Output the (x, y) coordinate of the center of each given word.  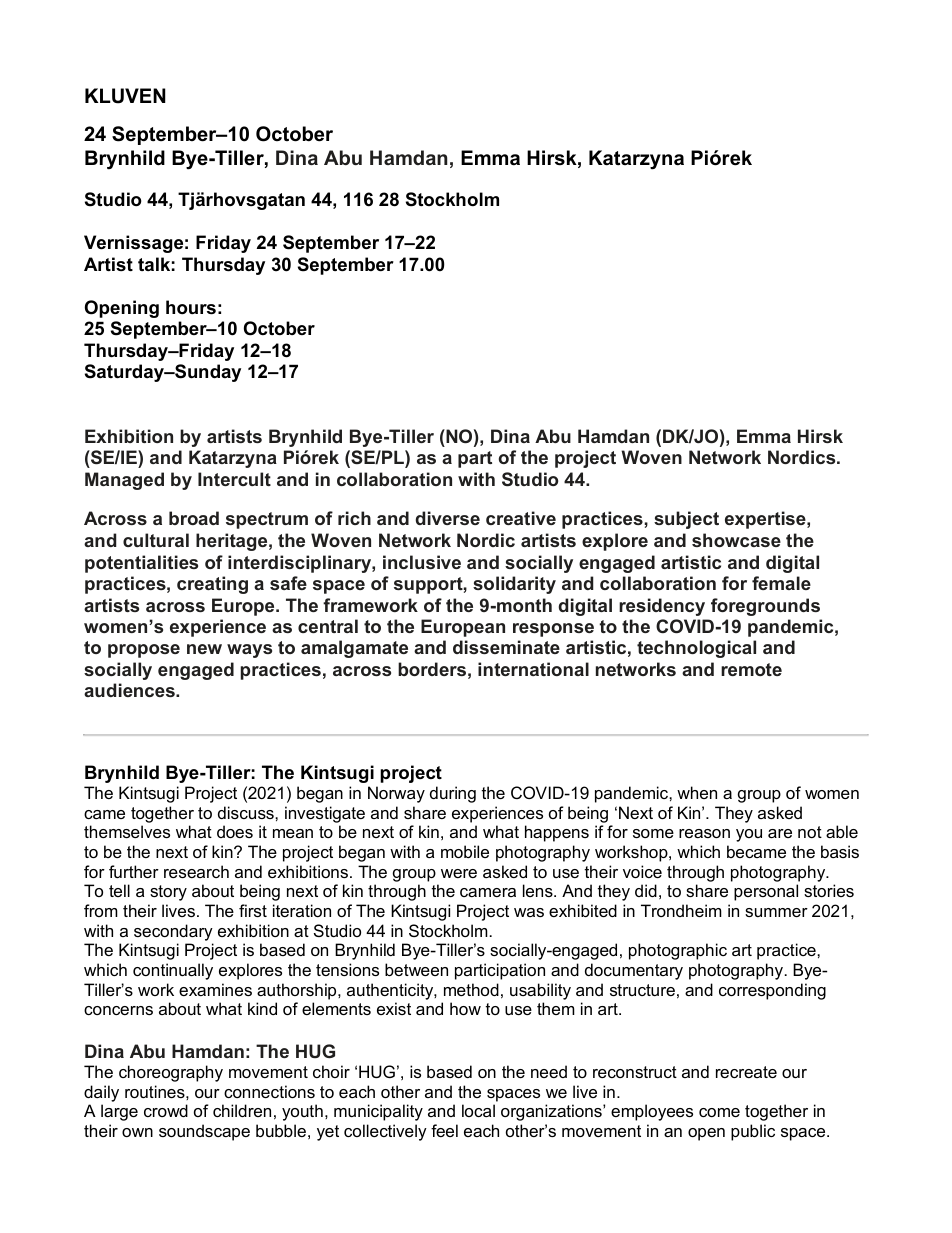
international (533, 669)
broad (194, 518)
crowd (166, 1110)
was (529, 912)
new (204, 649)
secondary (173, 932)
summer (776, 912)
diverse (448, 518)
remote (751, 669)
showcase (736, 540)
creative (521, 518)
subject (686, 520)
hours (191, 307)
